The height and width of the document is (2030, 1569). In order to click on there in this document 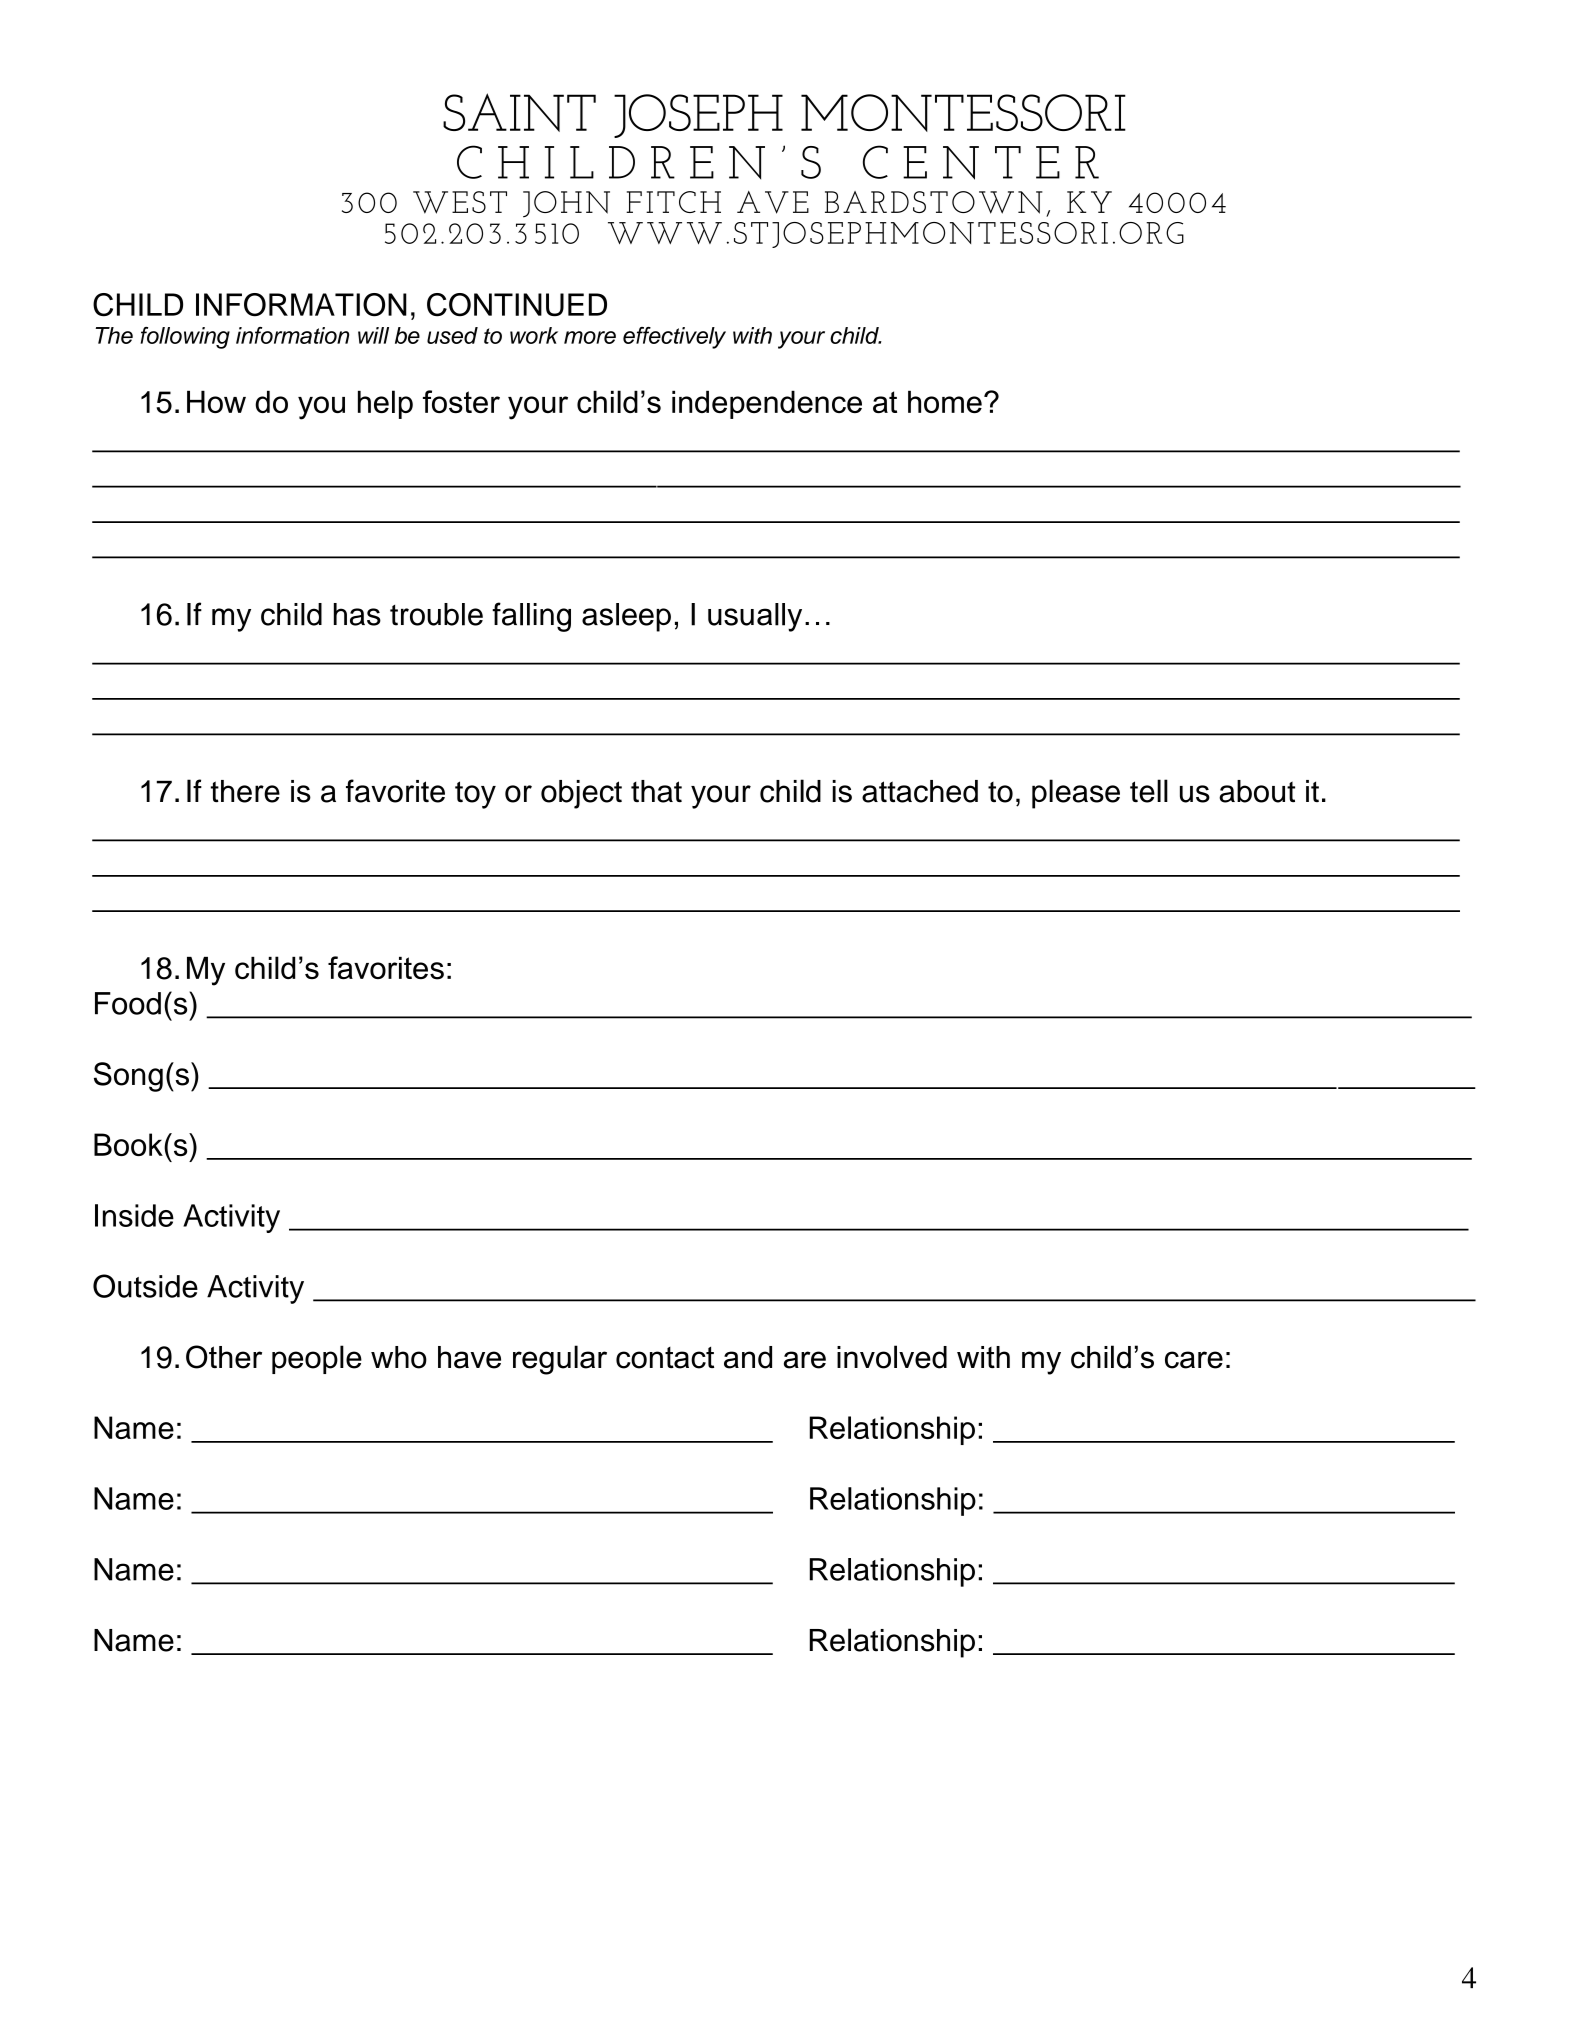, I will do `click(245, 791)`.
